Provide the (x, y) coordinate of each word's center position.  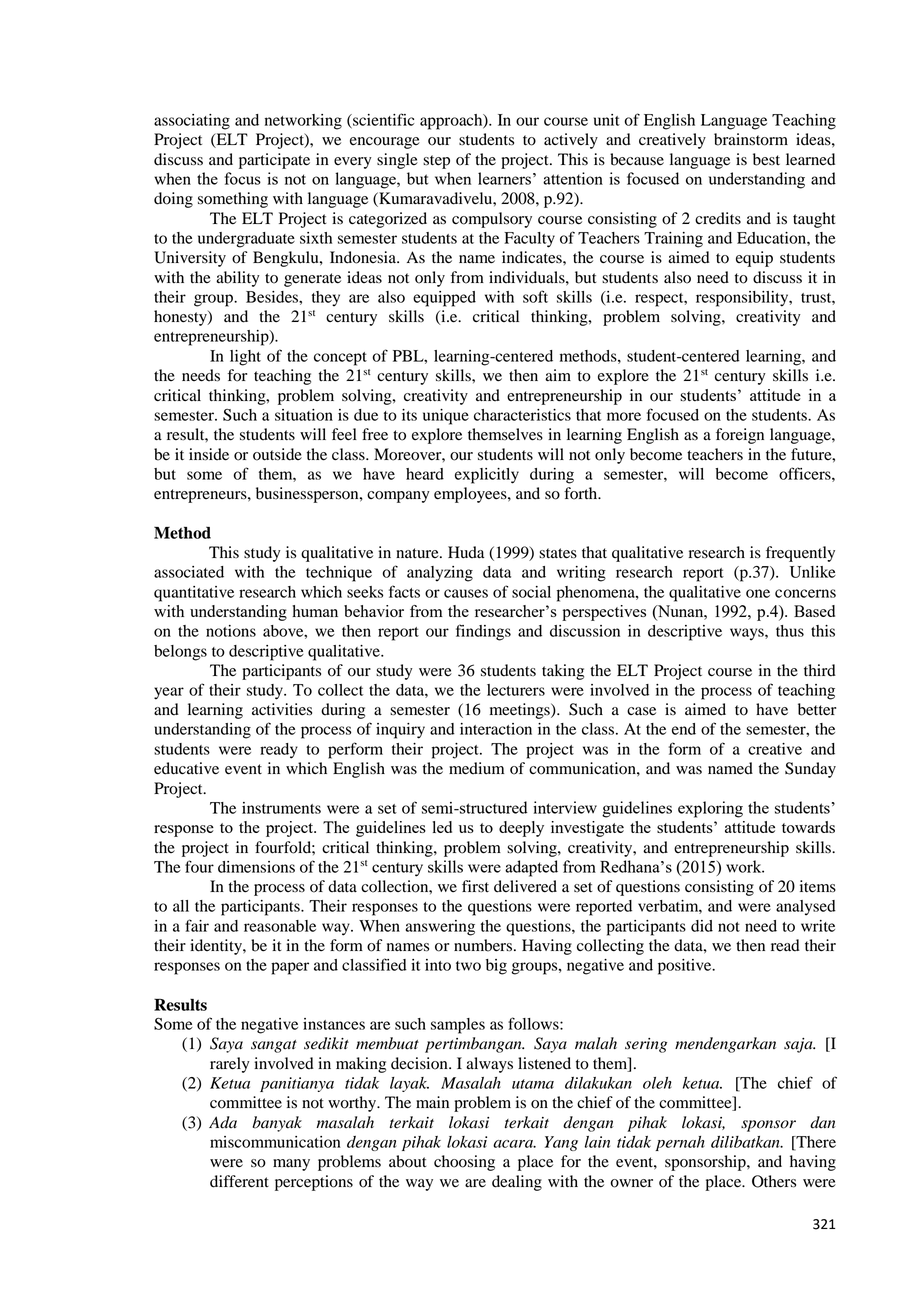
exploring (710, 809)
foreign (740, 436)
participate (274, 161)
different (239, 1181)
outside (277, 454)
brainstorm (751, 139)
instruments (281, 808)
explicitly (487, 476)
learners (504, 178)
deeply (521, 829)
